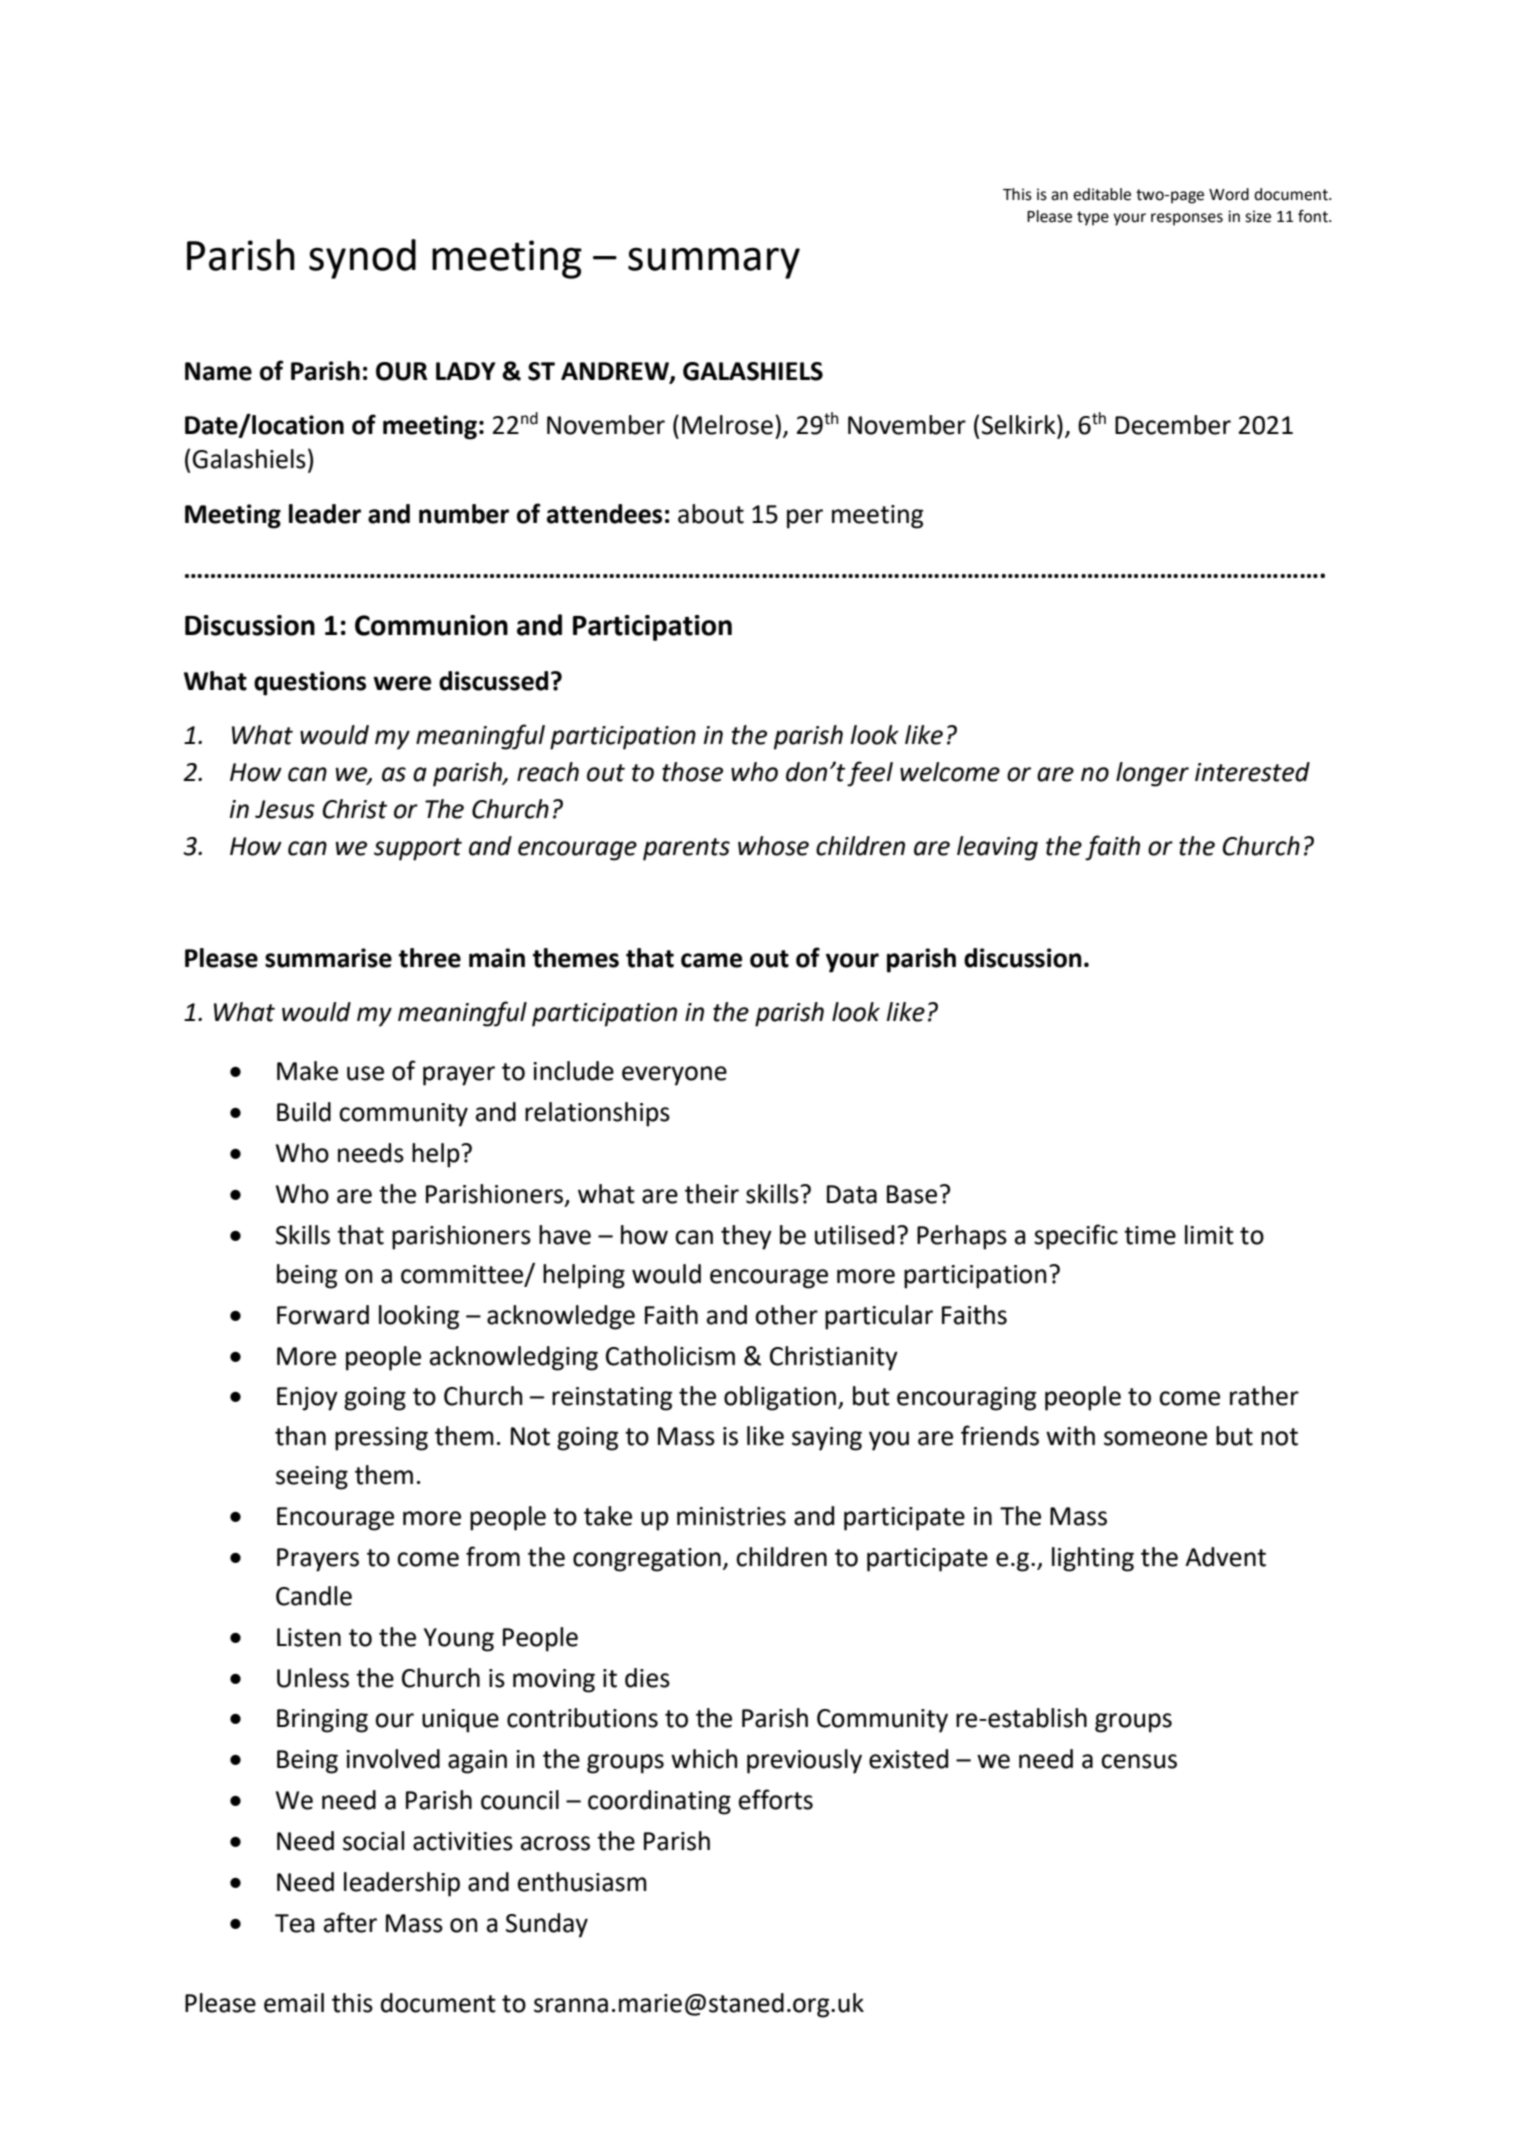 The image size is (1516, 2144). What do you see at coordinates (692, 772) in the screenshot?
I see `those` at bounding box center [692, 772].
